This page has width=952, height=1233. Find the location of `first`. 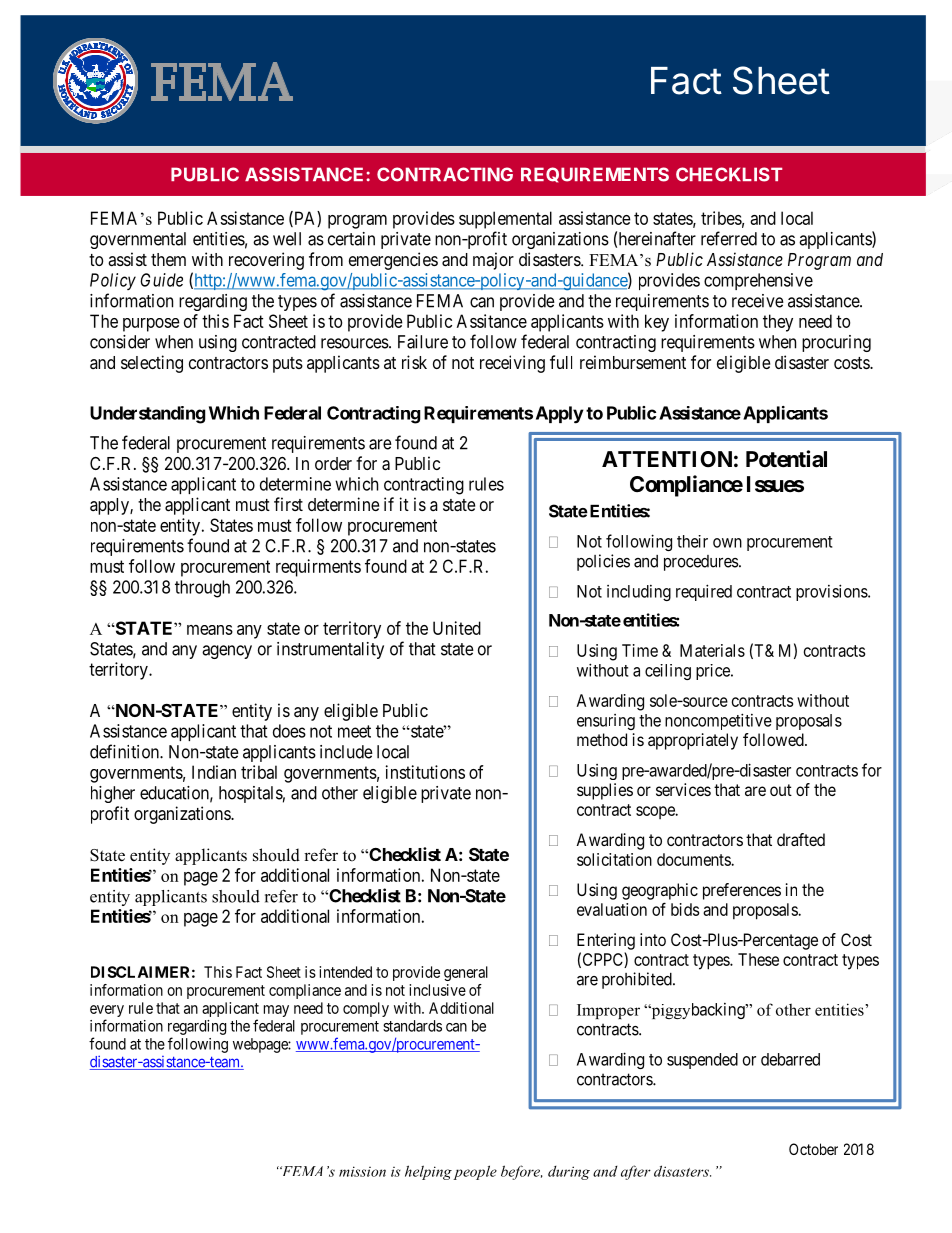

first is located at coordinates (288, 504).
